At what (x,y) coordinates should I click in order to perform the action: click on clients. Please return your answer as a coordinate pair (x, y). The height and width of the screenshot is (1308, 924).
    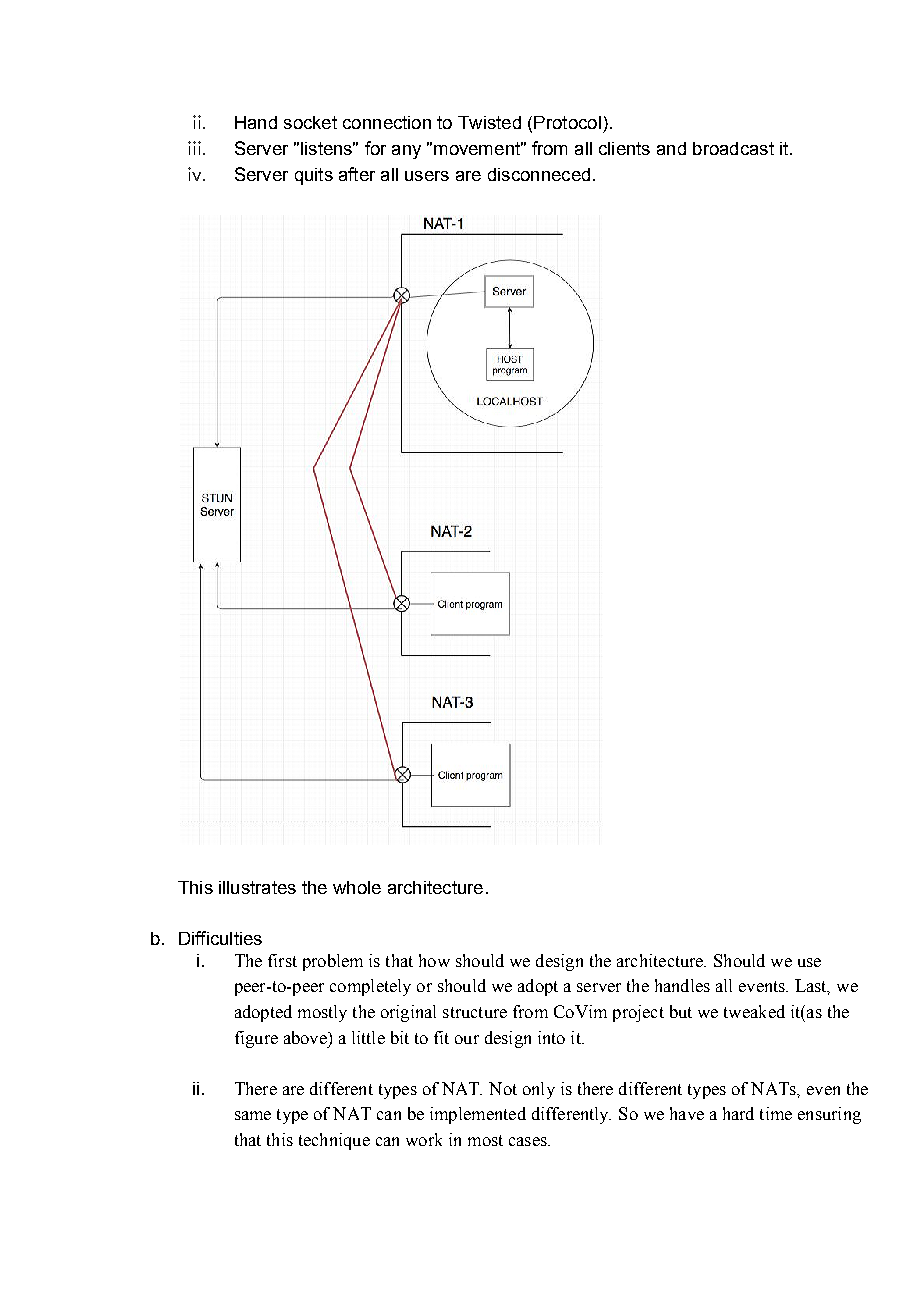
    Looking at the image, I should click on (624, 148).
